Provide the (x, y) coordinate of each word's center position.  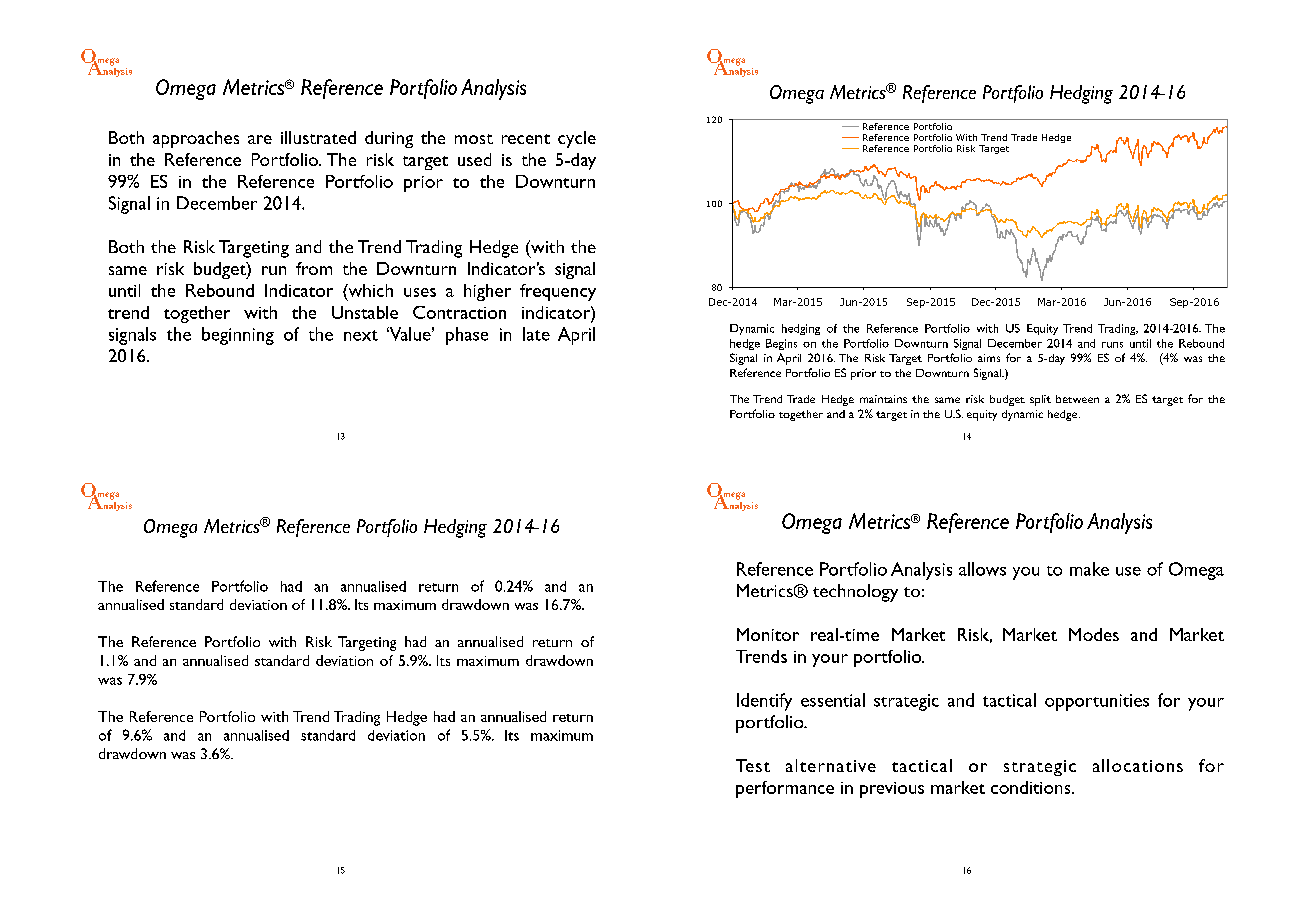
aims (989, 358)
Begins (781, 344)
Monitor (768, 634)
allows (982, 569)
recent (526, 139)
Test (753, 765)
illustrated (318, 137)
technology (855, 593)
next (361, 335)
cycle (577, 139)
